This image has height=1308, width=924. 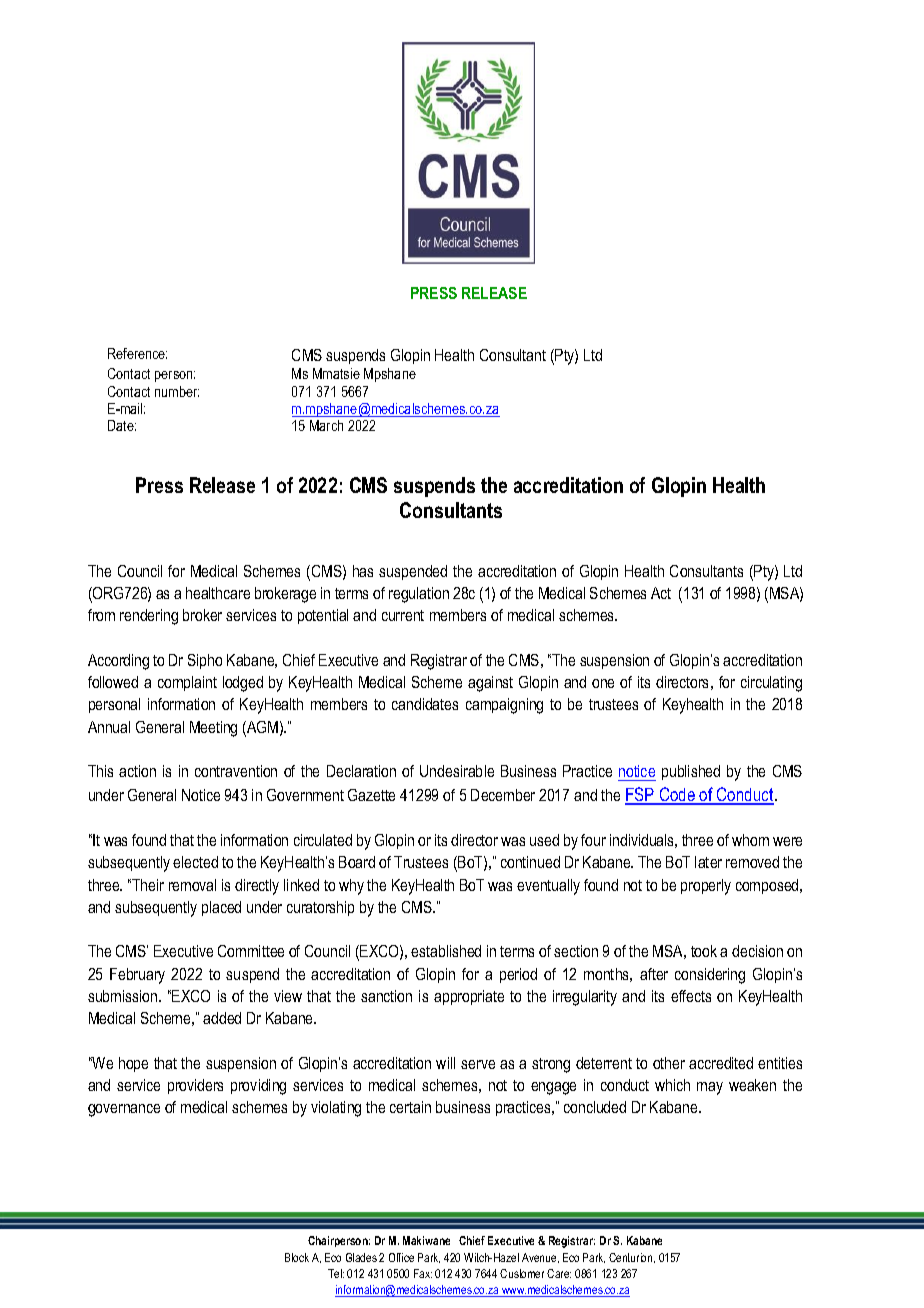 I want to click on Block, so click(x=297, y=1257).
